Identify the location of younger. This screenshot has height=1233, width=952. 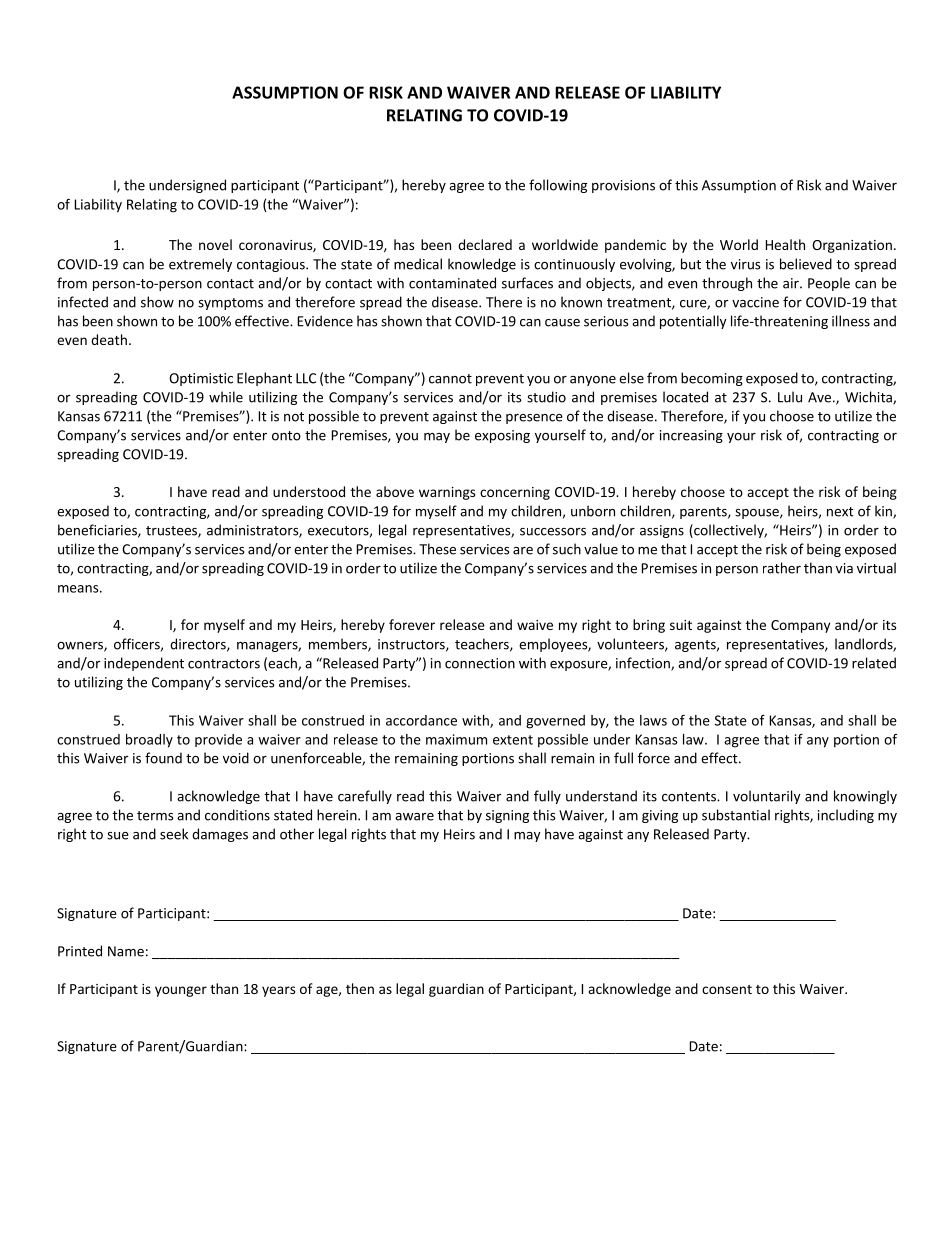
(181, 991).
